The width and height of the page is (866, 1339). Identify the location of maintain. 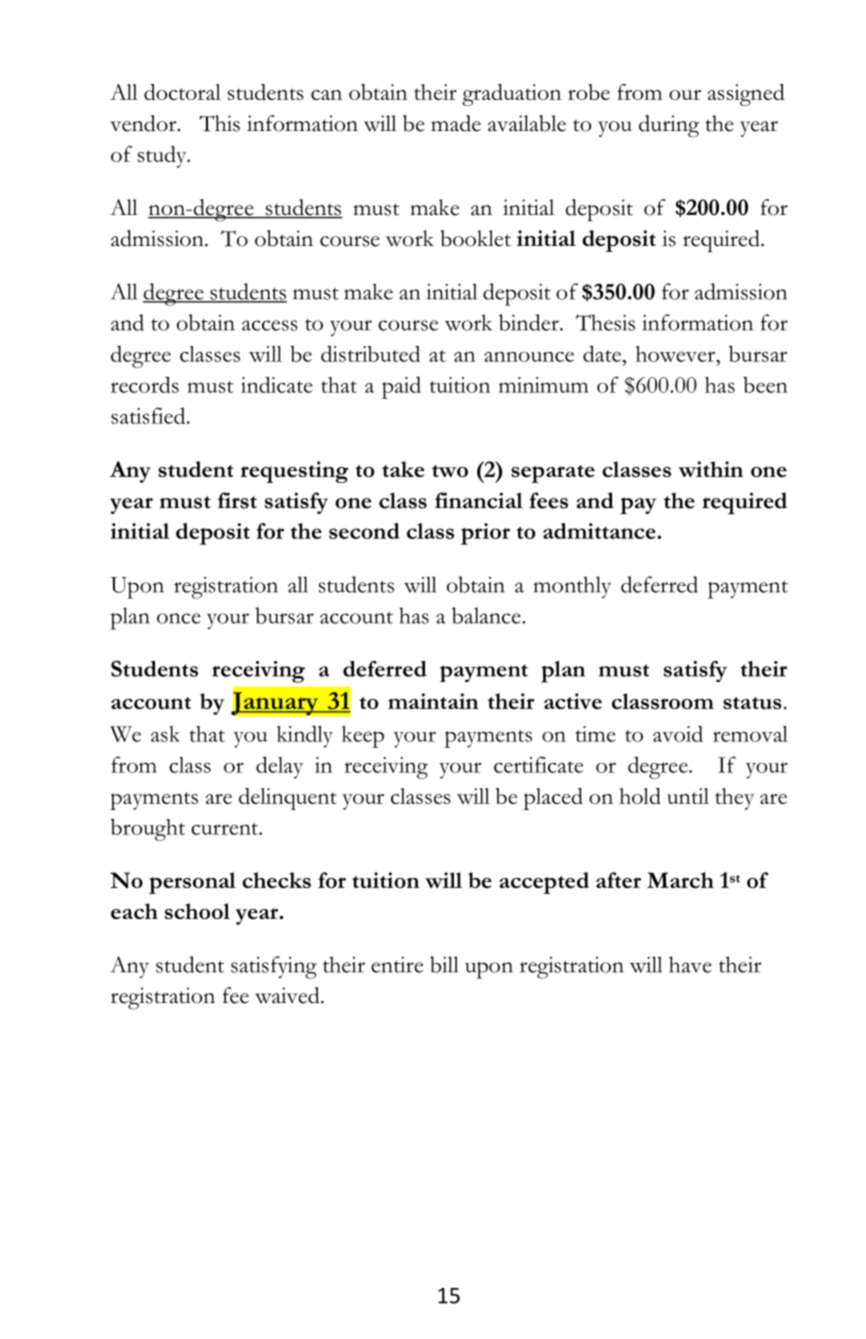
(433, 701).
